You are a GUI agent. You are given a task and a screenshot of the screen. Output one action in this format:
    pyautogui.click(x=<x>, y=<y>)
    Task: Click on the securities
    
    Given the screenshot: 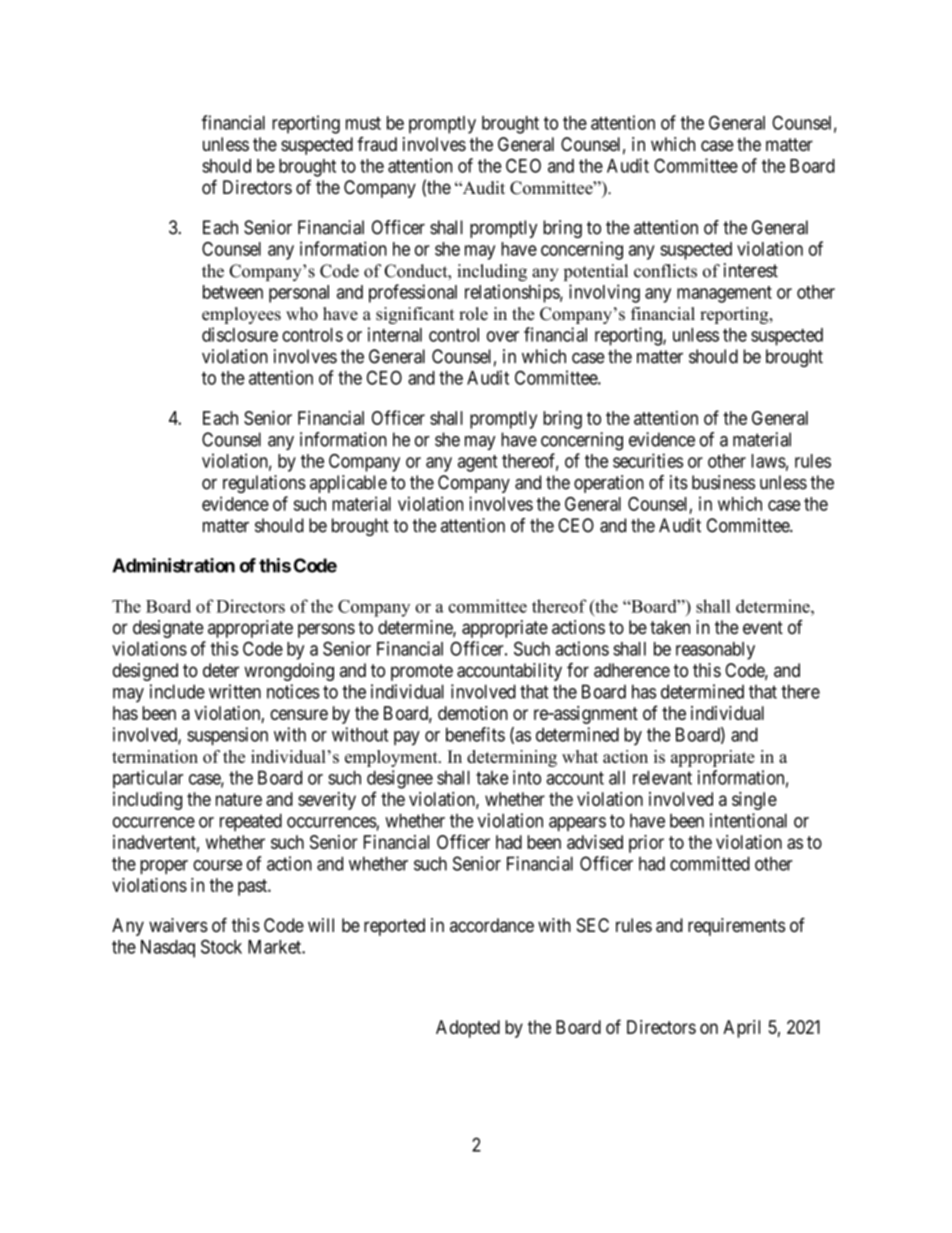 What is the action you would take?
    pyautogui.click(x=648, y=460)
